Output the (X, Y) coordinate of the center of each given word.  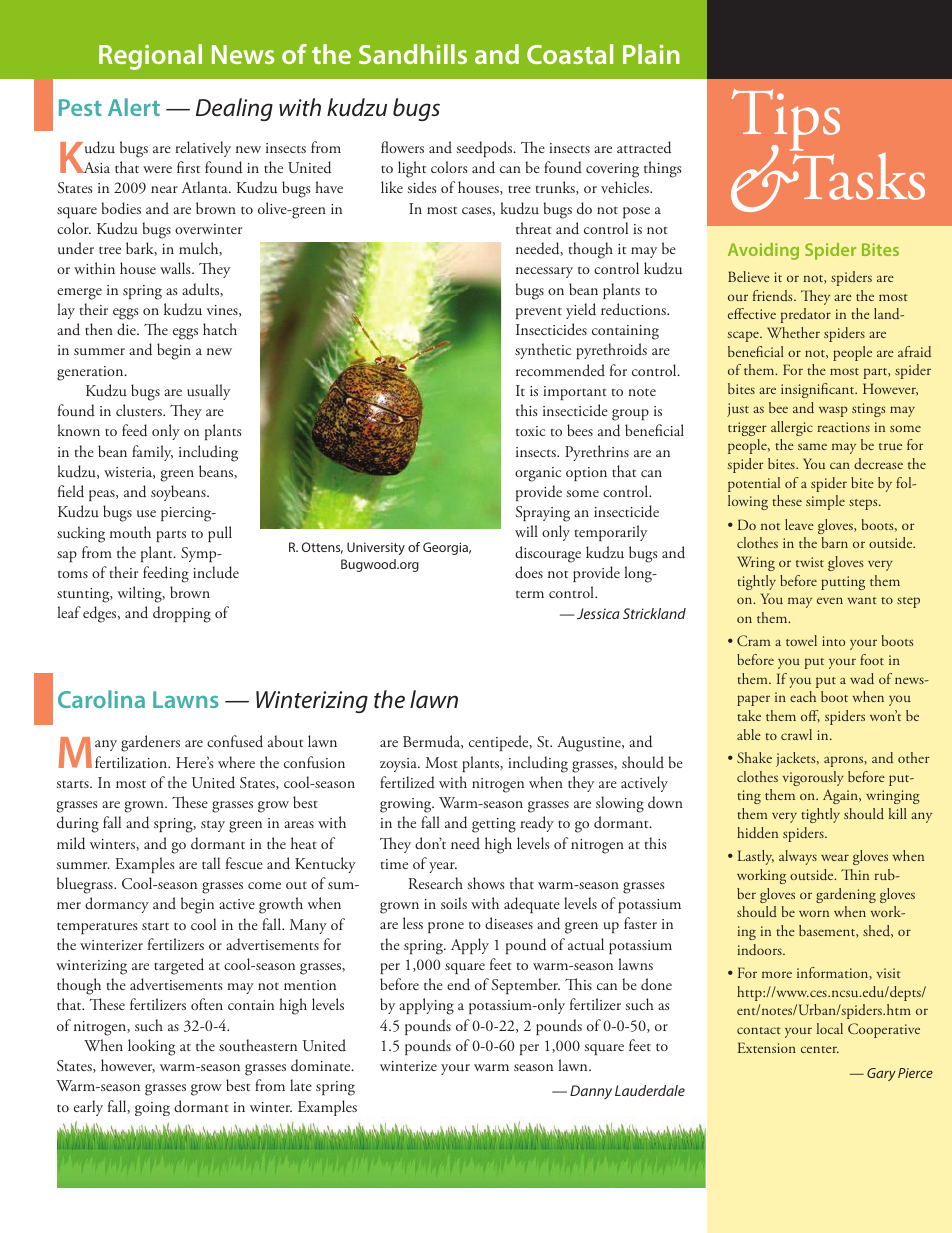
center (820, 1049)
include (216, 572)
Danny (591, 1092)
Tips (786, 121)
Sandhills (413, 54)
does (529, 572)
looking (151, 1047)
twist (810, 562)
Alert (134, 107)
